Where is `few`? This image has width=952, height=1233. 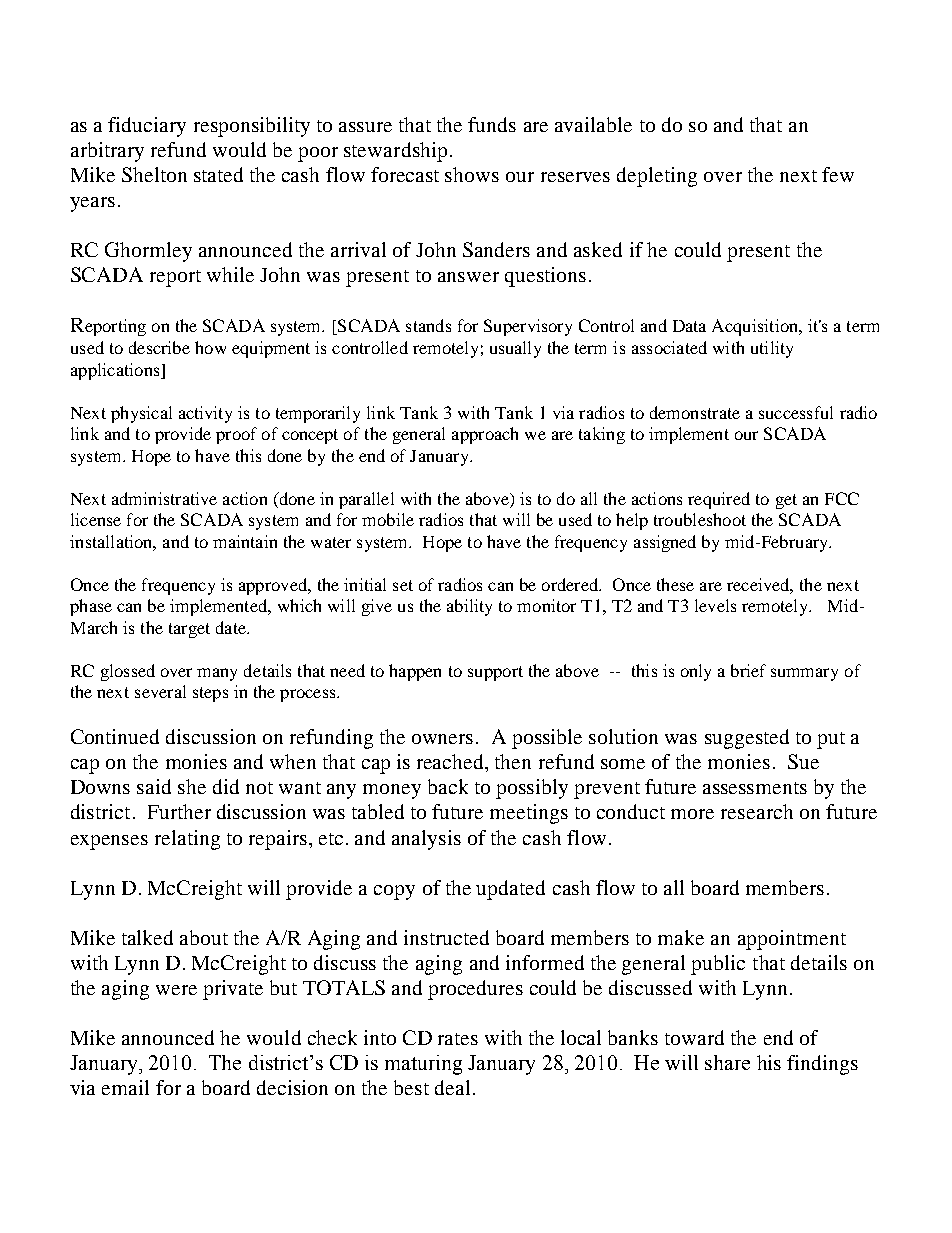
few is located at coordinates (838, 174).
